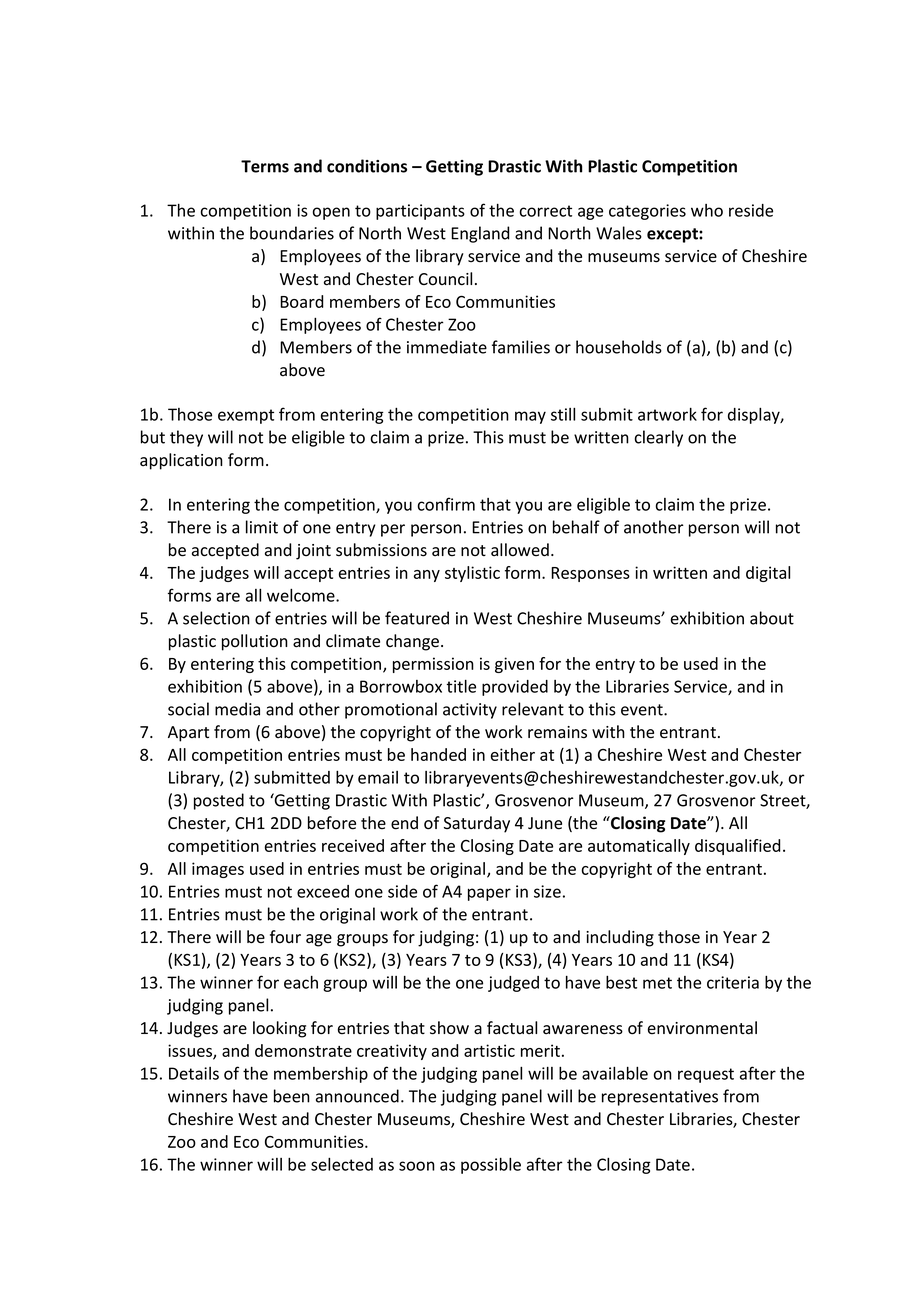  I want to click on Terms, so click(265, 166).
